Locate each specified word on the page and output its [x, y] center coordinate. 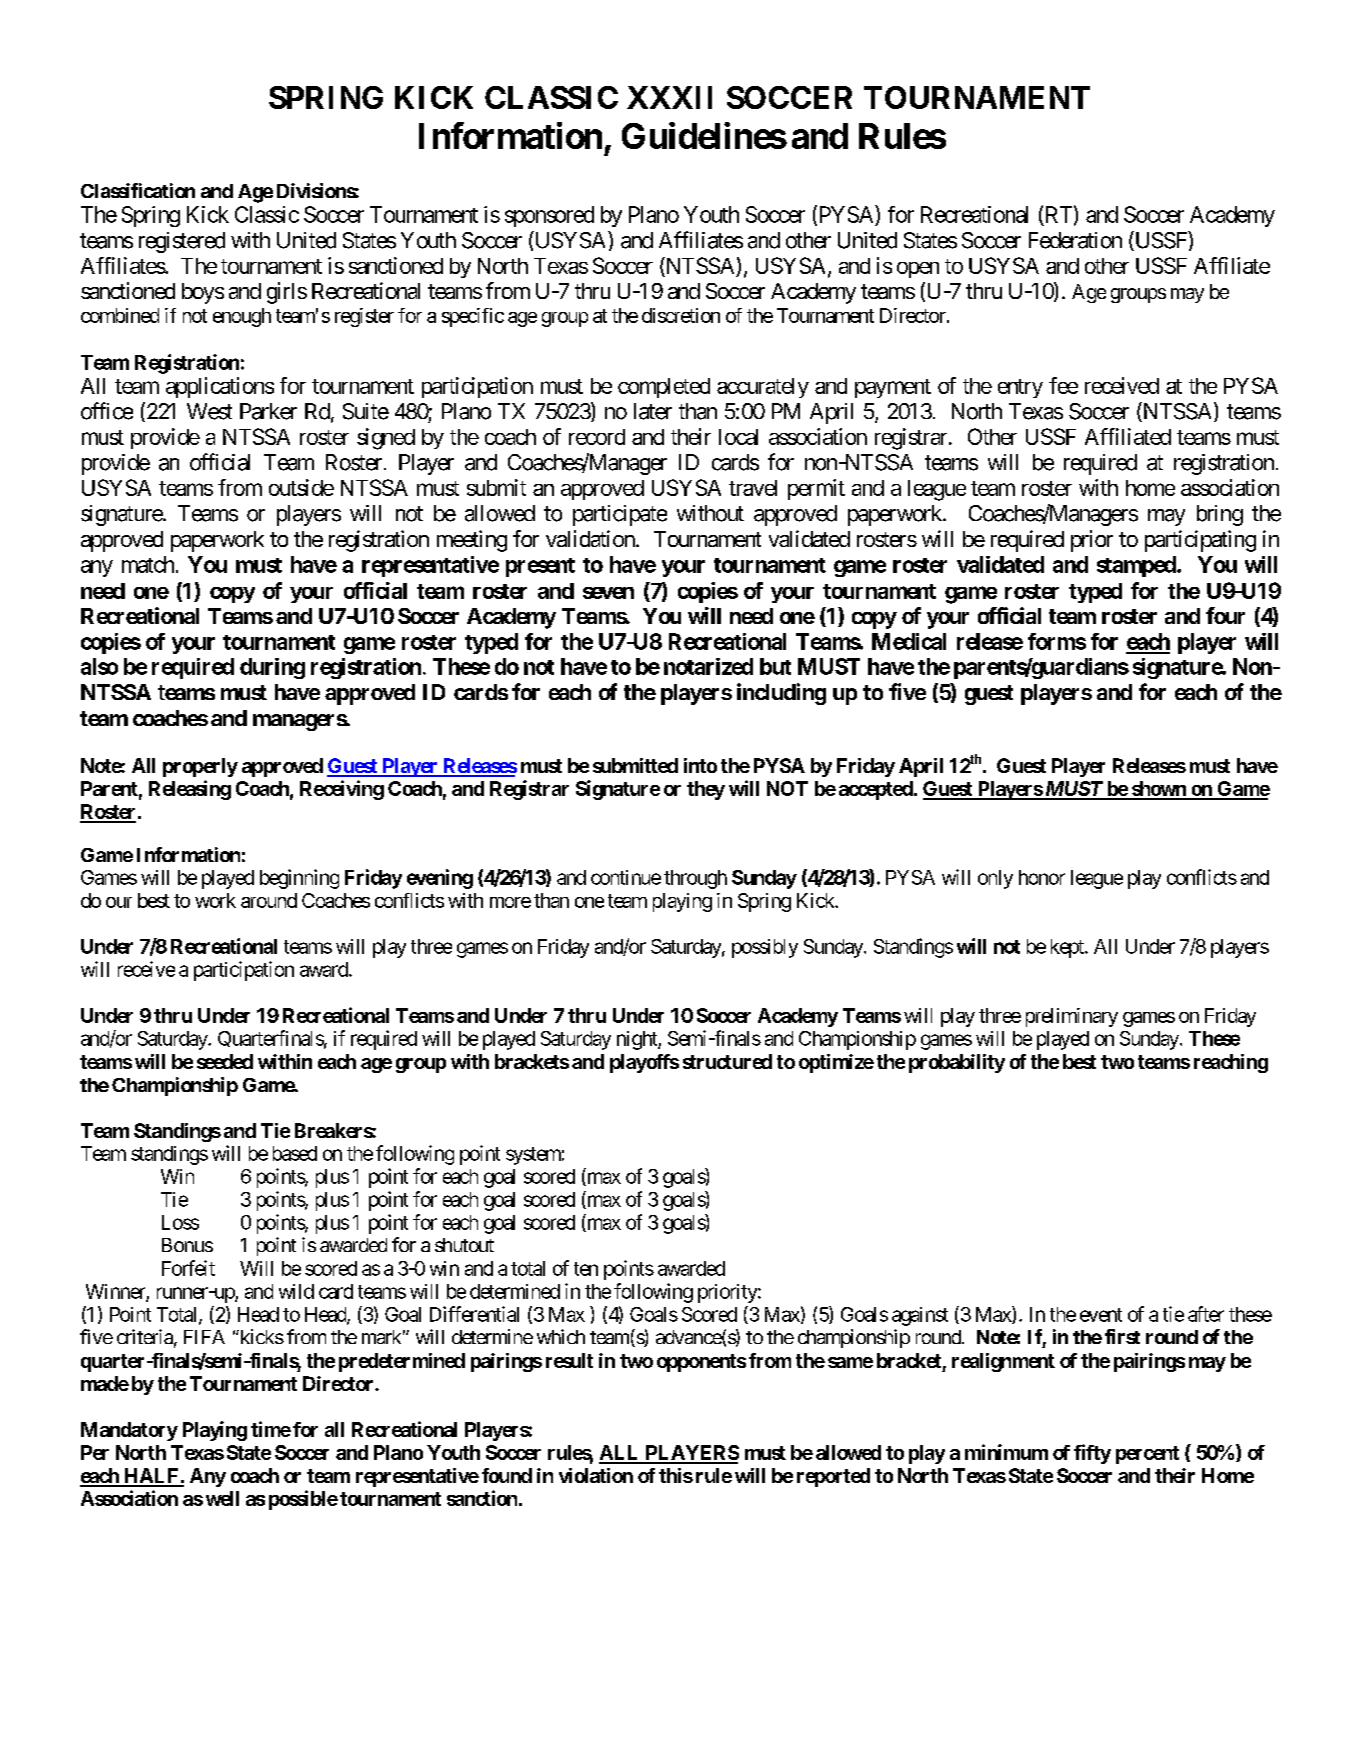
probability [957, 1063]
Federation [1075, 240]
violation [596, 1475]
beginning [299, 879]
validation [590, 538]
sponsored [549, 216]
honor [1042, 877]
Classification [138, 190]
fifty [1092, 1454]
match [148, 564]
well [222, 1498]
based [295, 1153]
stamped [1136, 566]
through [695, 879]
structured [727, 1061]
